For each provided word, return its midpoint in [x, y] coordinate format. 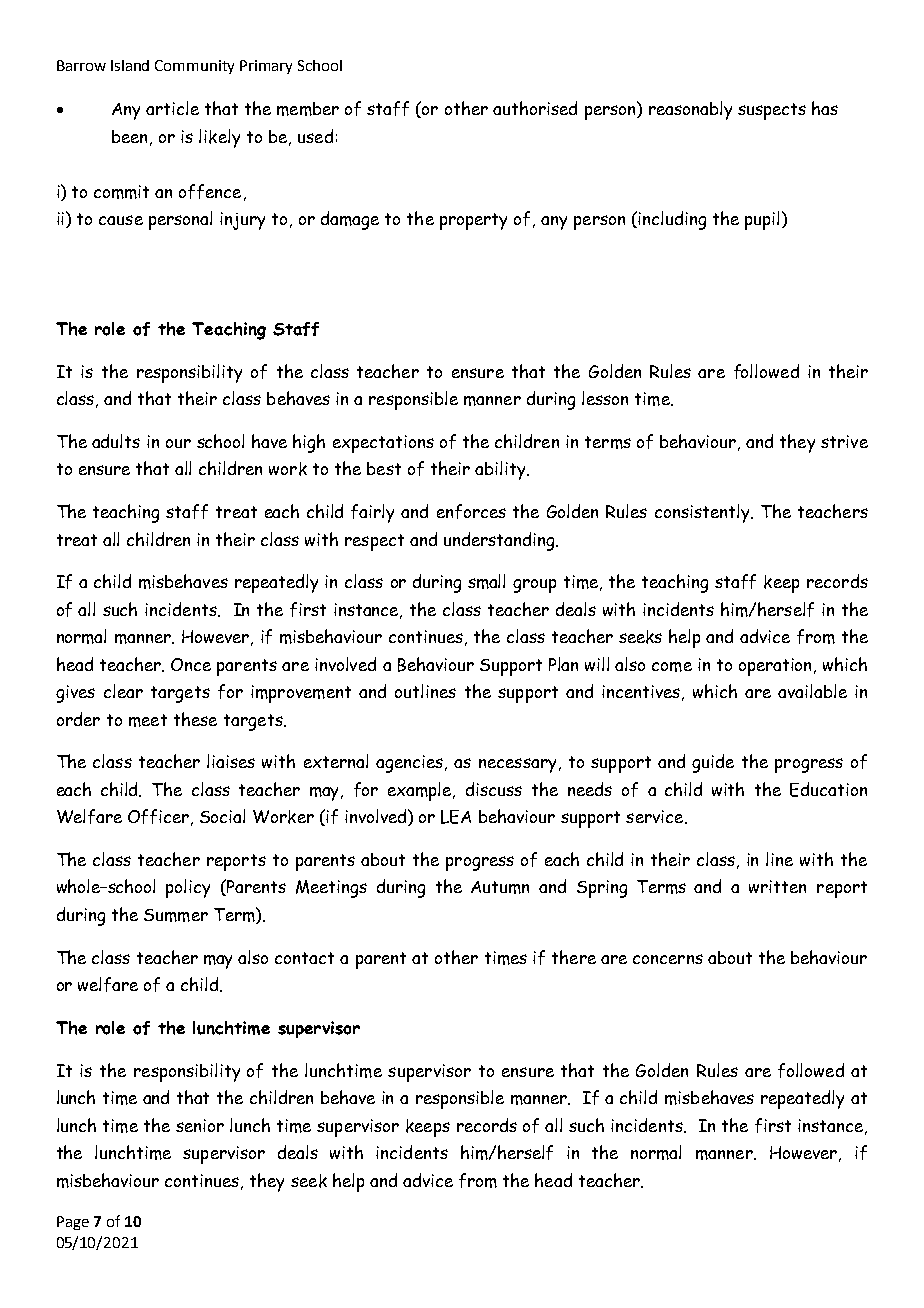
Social [222, 816]
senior [200, 1125]
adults [116, 441]
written [777, 886]
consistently [703, 513]
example [421, 791]
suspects [772, 111]
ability [501, 470]
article [172, 108]
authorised [535, 108]
